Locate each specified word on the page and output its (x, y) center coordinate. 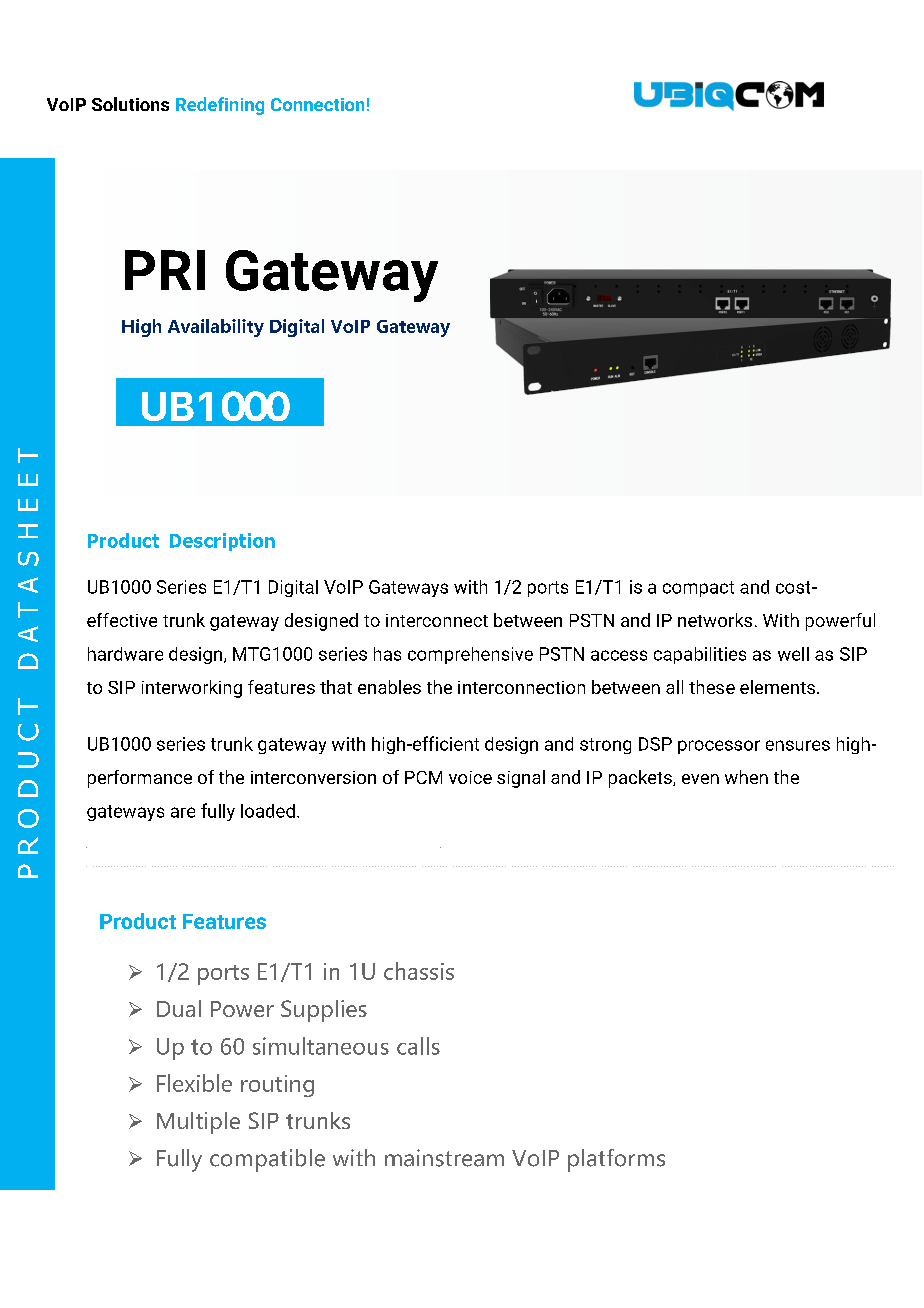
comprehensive (470, 655)
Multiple (198, 1123)
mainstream (444, 1158)
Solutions (130, 104)
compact (698, 589)
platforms (616, 1160)
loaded (268, 811)
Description (222, 542)
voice (470, 777)
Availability (216, 328)
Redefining (220, 106)
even (700, 779)
